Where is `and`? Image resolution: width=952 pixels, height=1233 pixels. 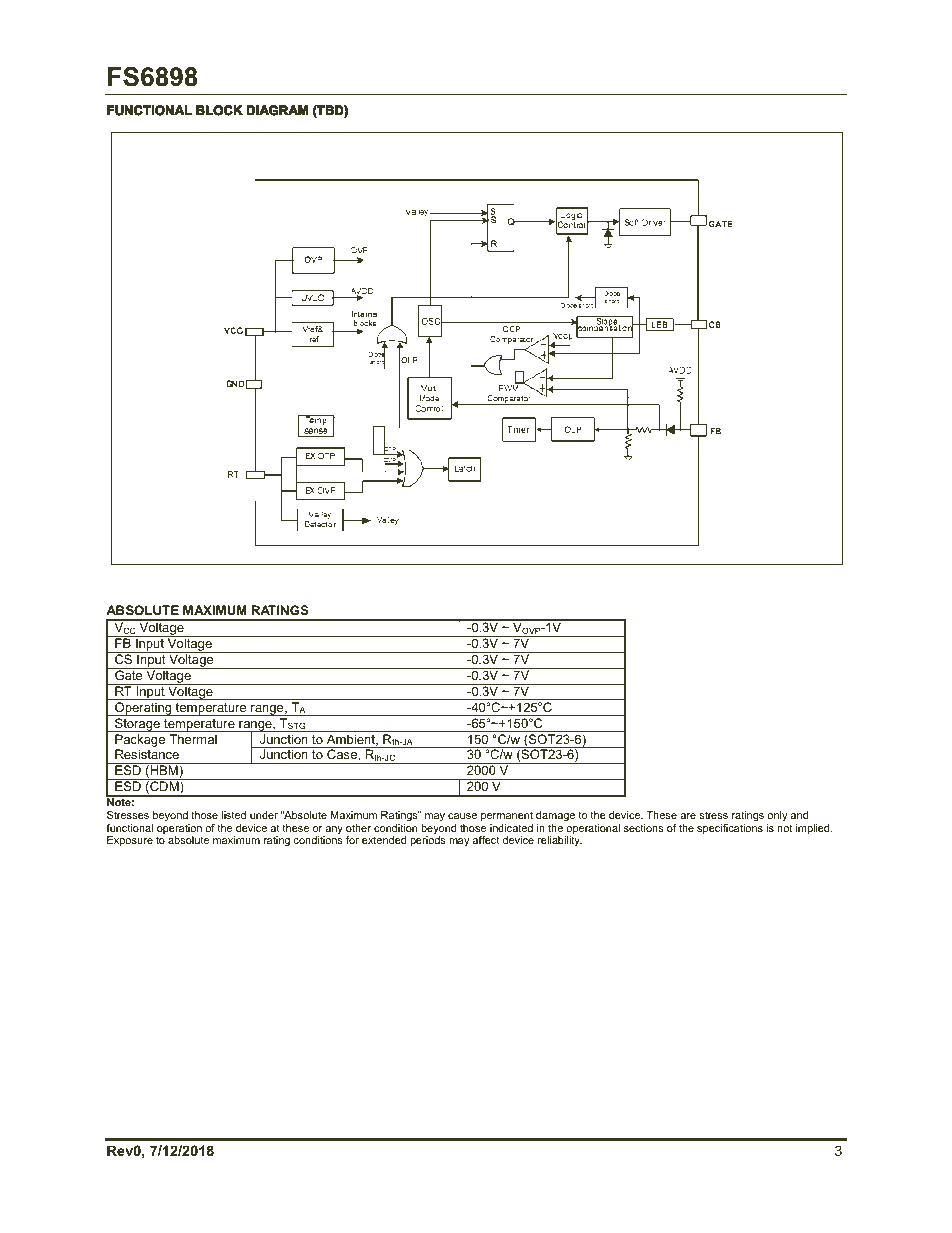 and is located at coordinates (799, 815).
